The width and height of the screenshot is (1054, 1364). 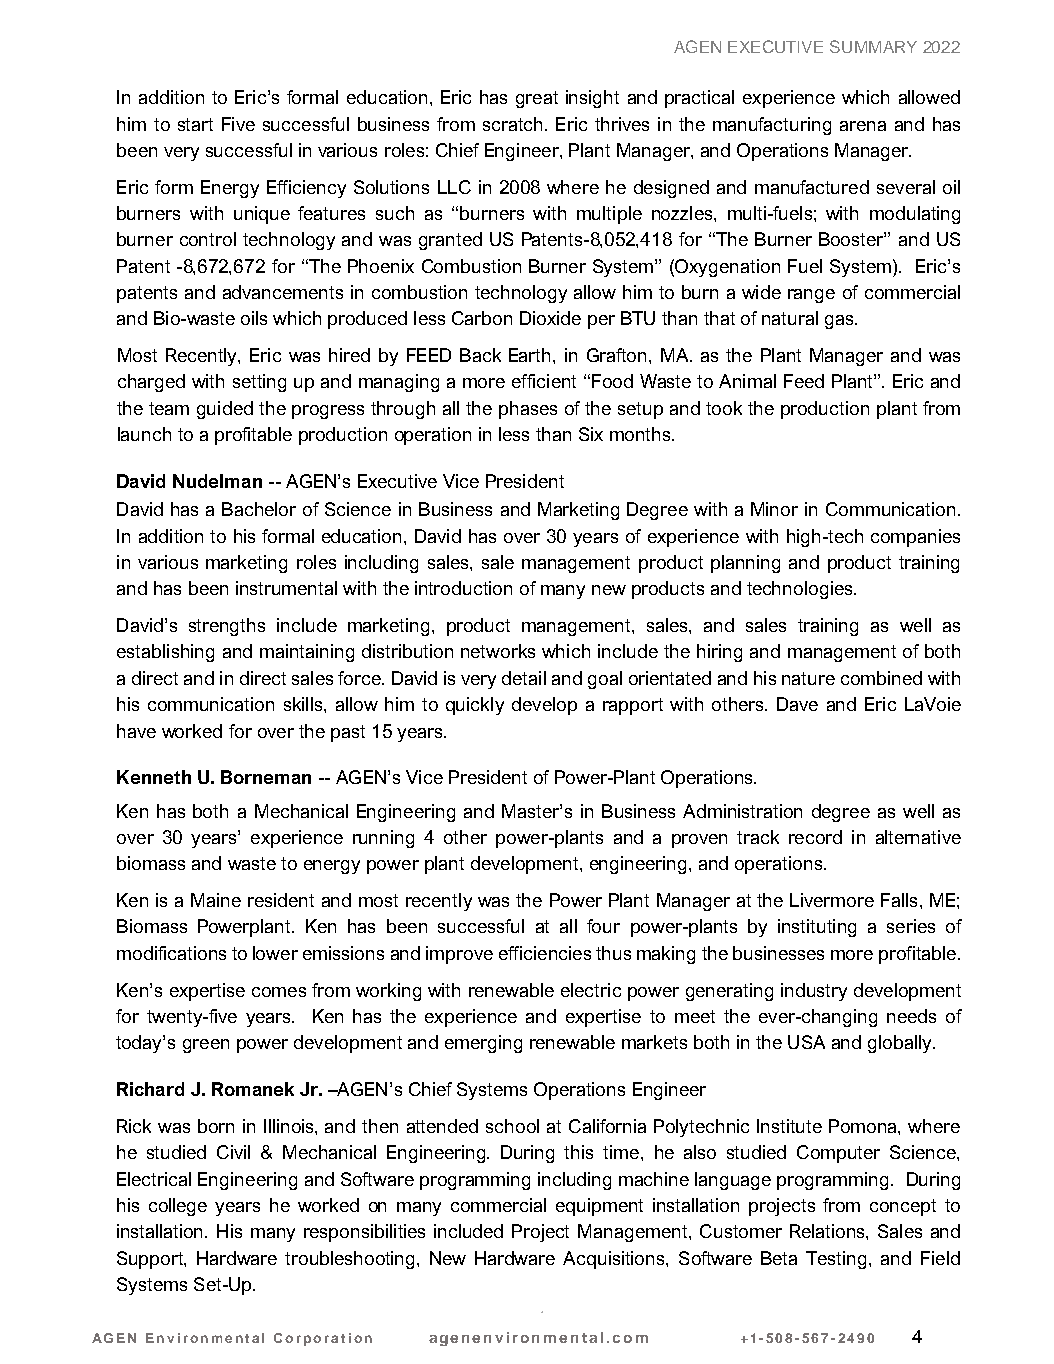 What do you see at coordinates (259, 509) in the screenshot?
I see `Bachelor` at bounding box center [259, 509].
